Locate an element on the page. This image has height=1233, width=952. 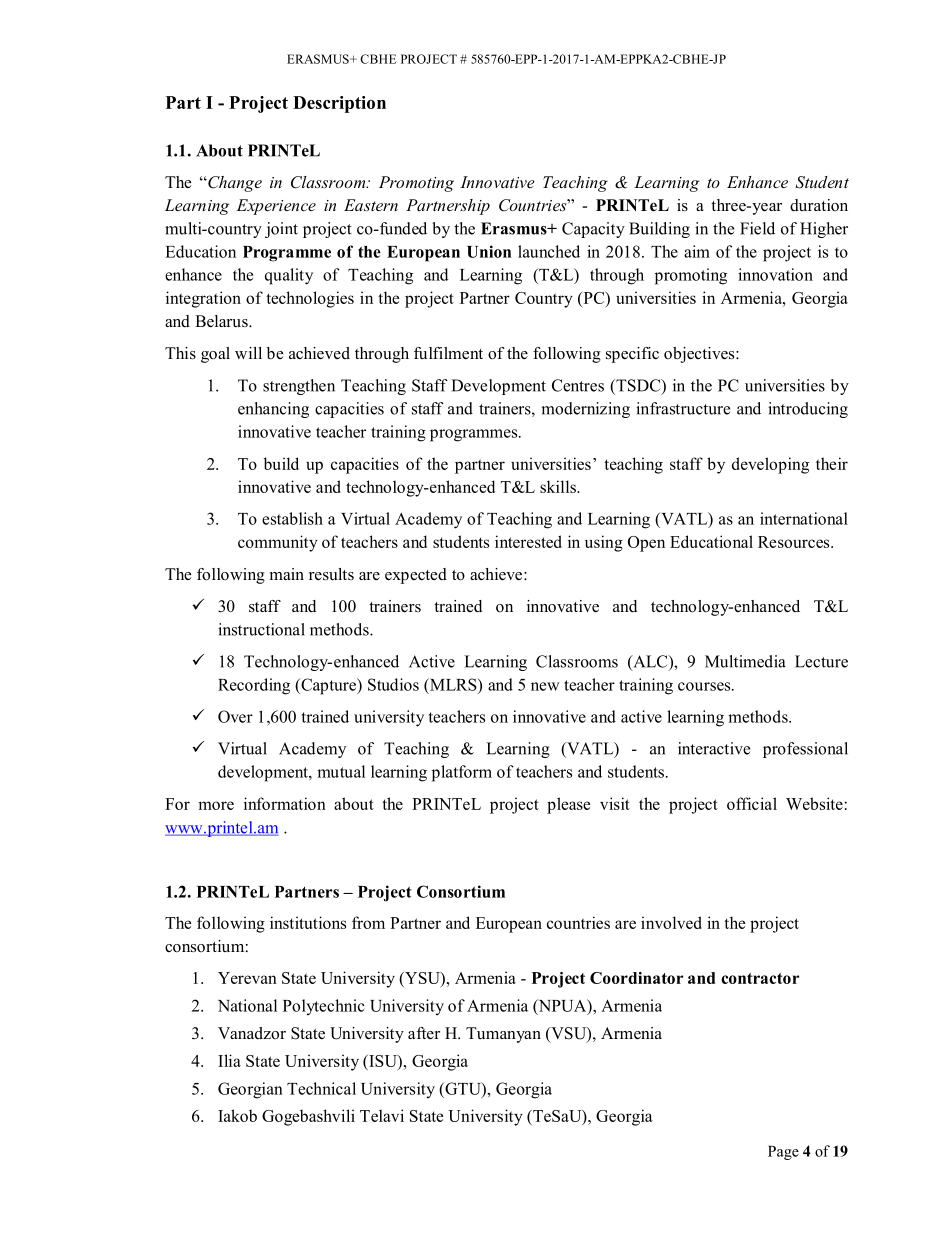
Page is located at coordinates (783, 1152).
